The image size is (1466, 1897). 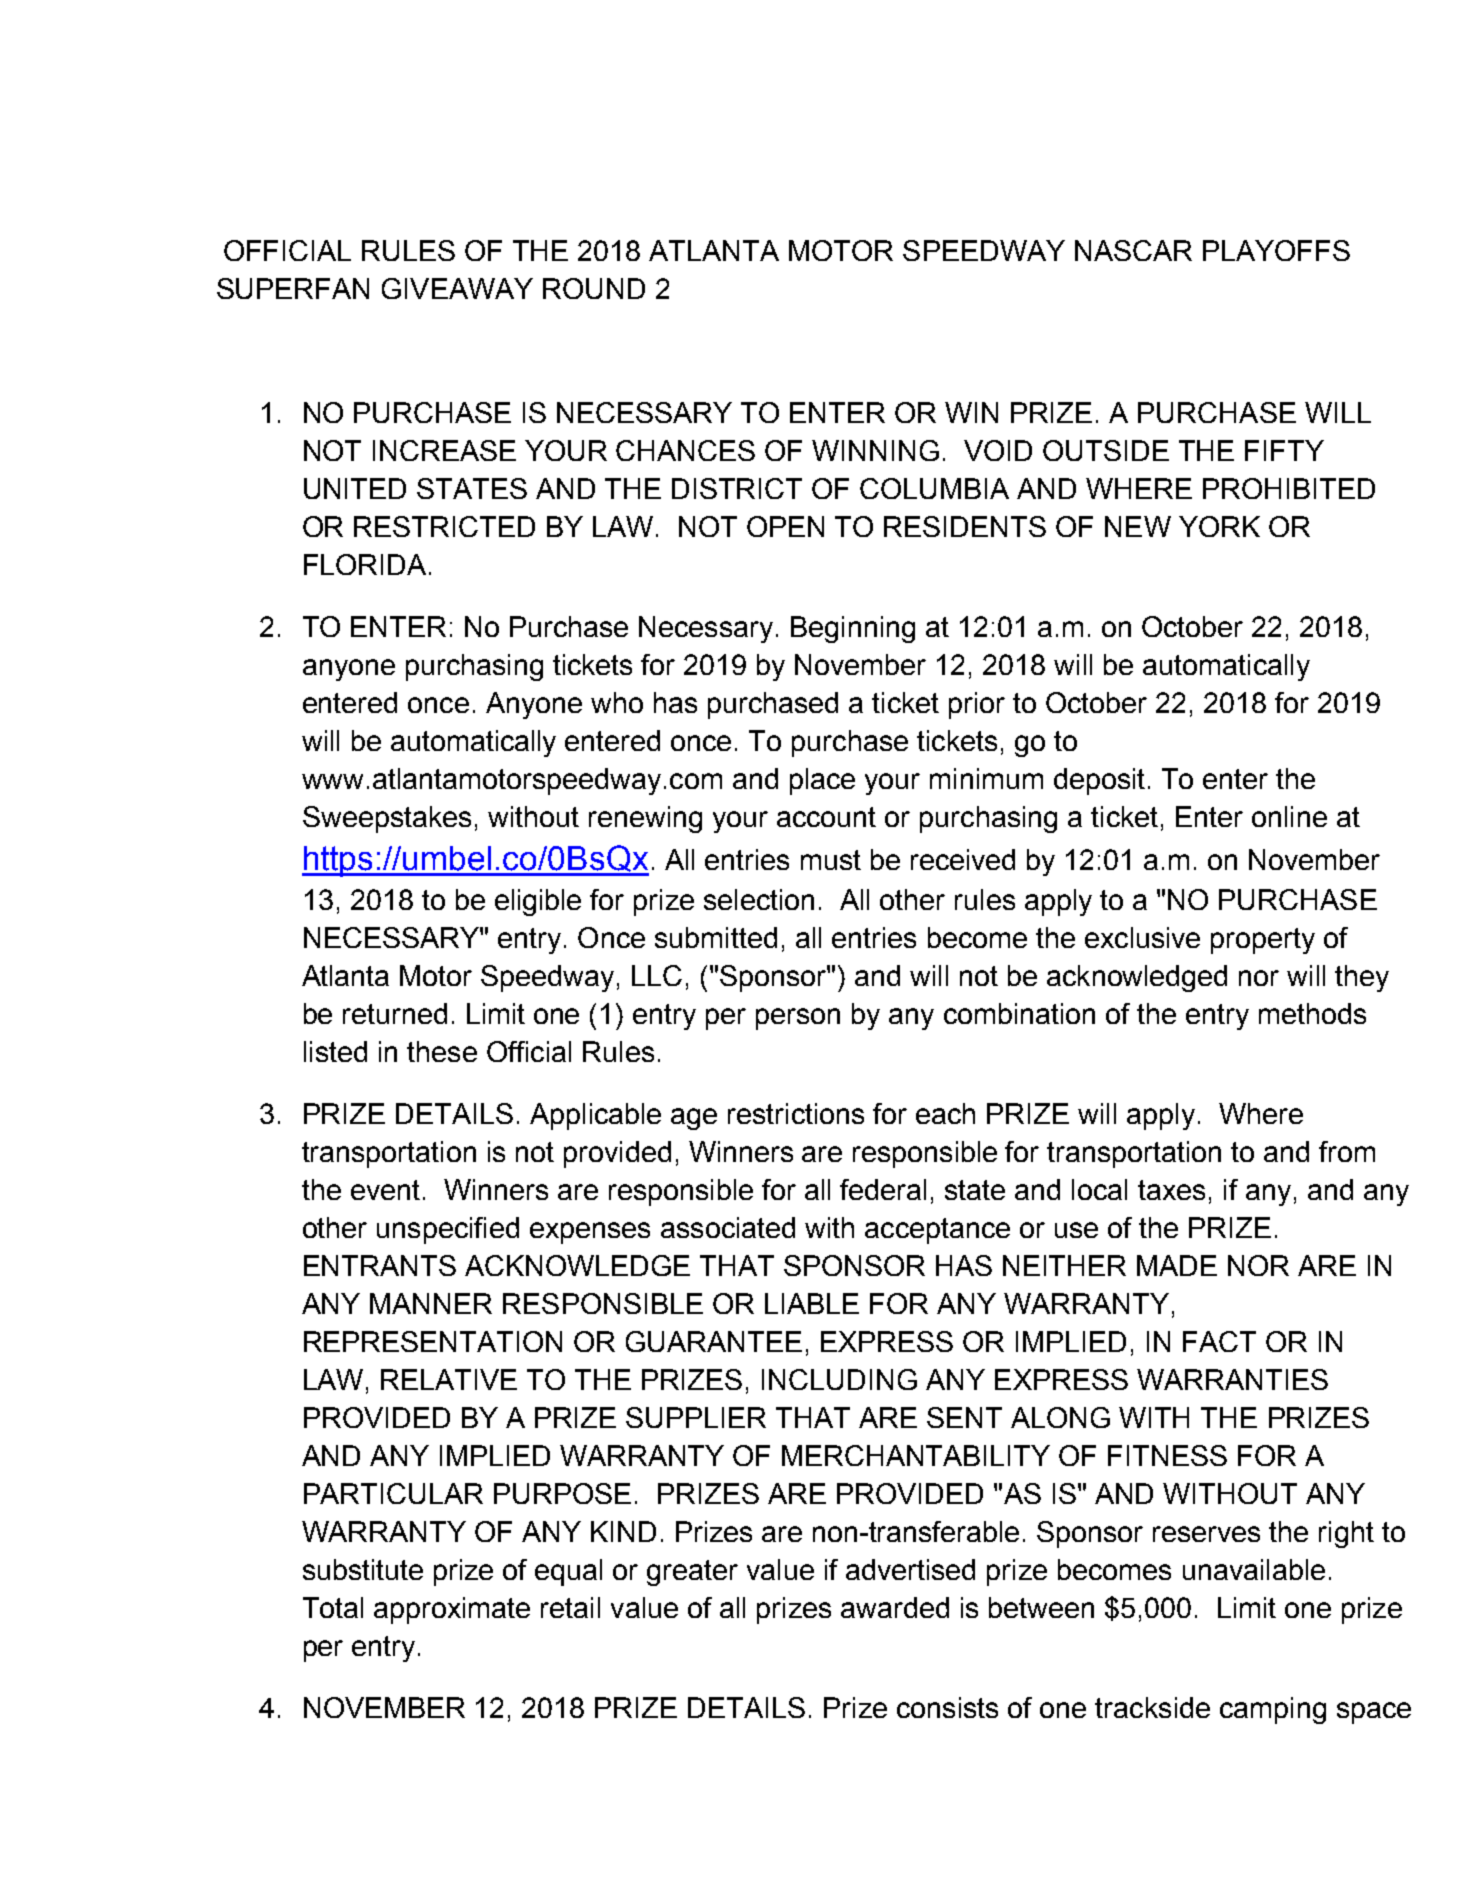 I want to click on Sweepstakes, so click(x=387, y=819).
